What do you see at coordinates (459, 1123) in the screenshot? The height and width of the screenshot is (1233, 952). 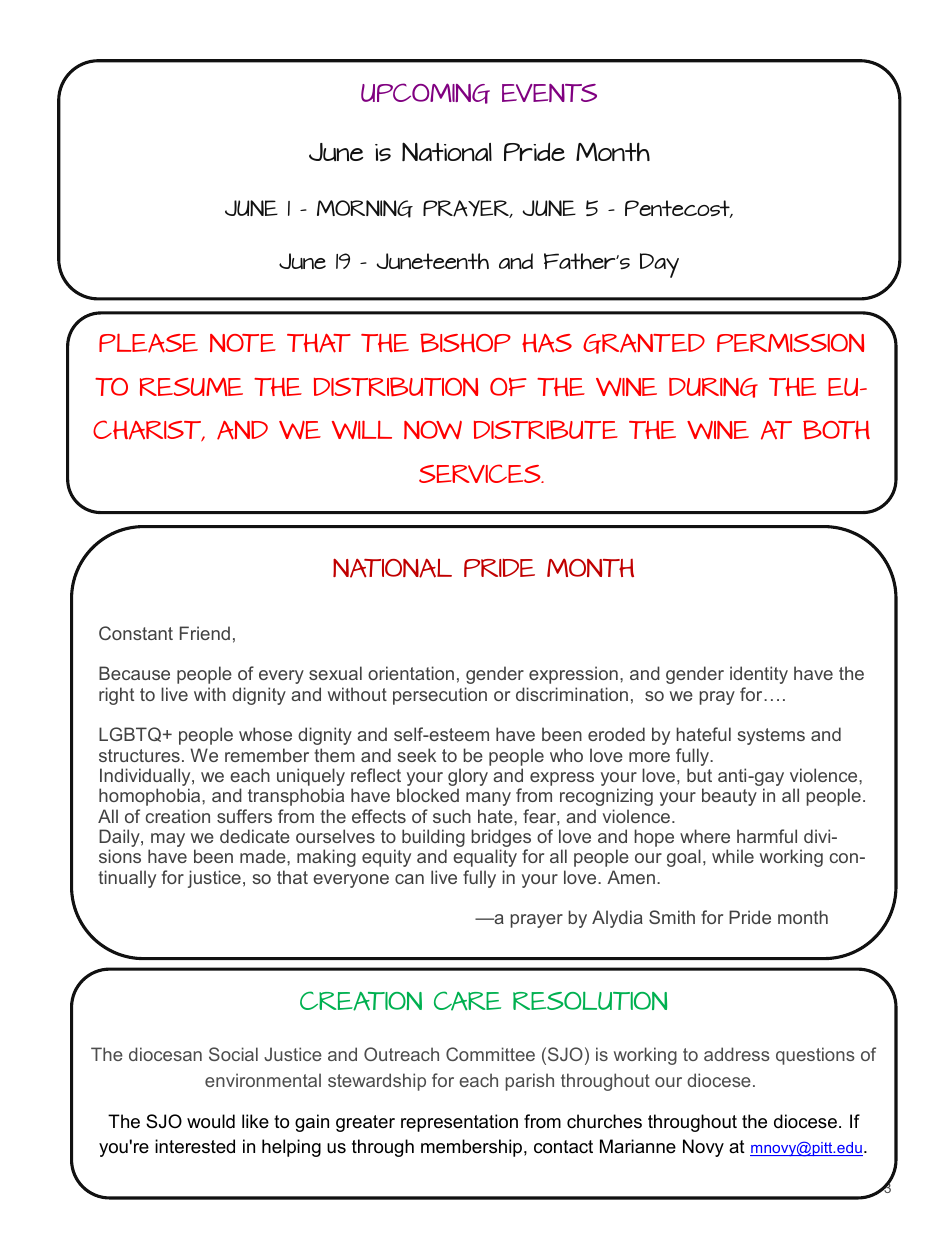 I see `representation` at bounding box center [459, 1123].
